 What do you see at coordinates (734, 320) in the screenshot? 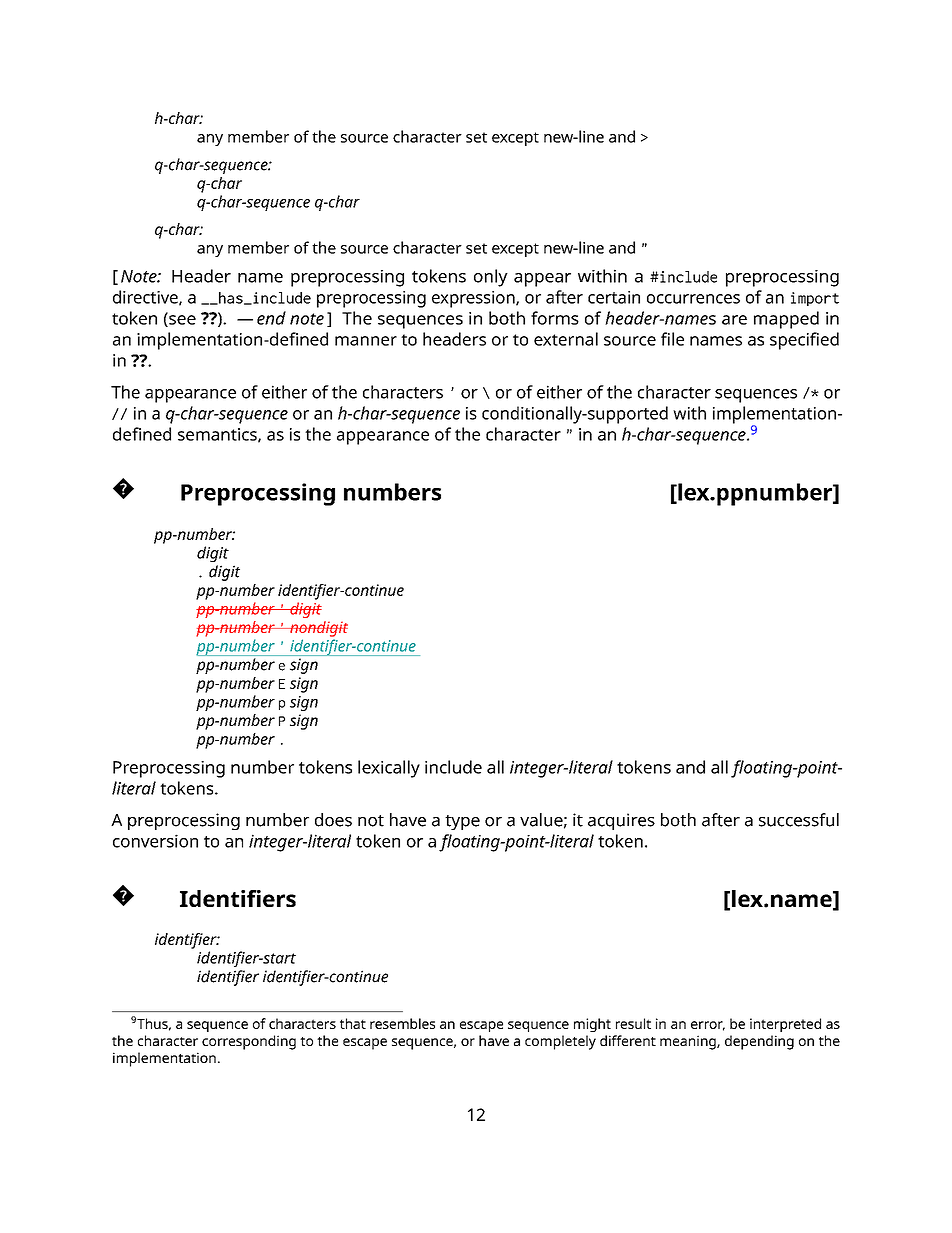
I see `are` at bounding box center [734, 320].
